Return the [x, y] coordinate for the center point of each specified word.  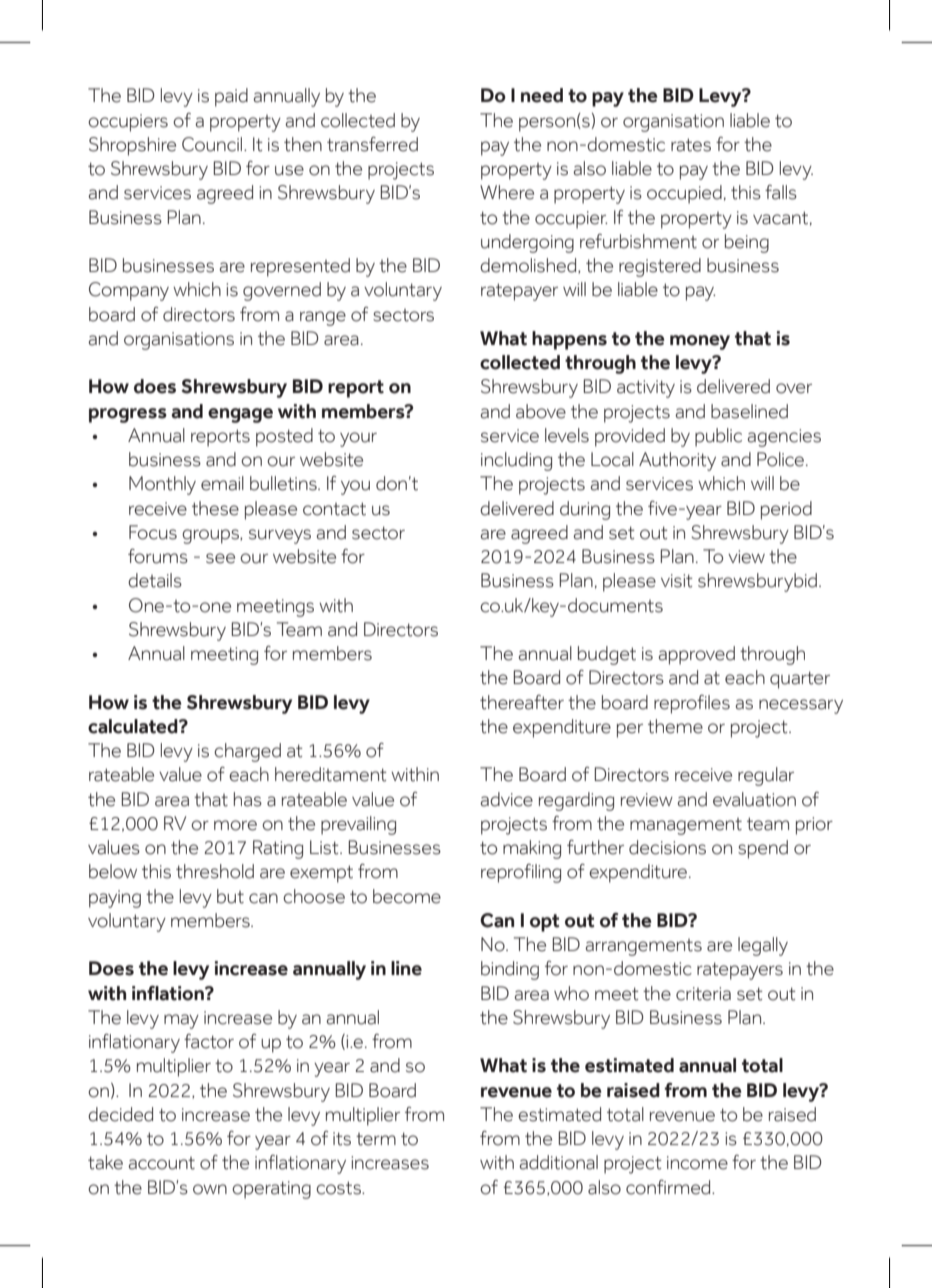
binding [510, 970]
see [220, 558]
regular [766, 776]
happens [569, 340]
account [162, 1163]
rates [691, 145]
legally [763, 946]
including [516, 461]
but [230, 896]
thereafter [522, 702]
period [786, 510]
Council [213, 144]
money [700, 342]
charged [247, 752]
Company [129, 291]
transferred [372, 144]
